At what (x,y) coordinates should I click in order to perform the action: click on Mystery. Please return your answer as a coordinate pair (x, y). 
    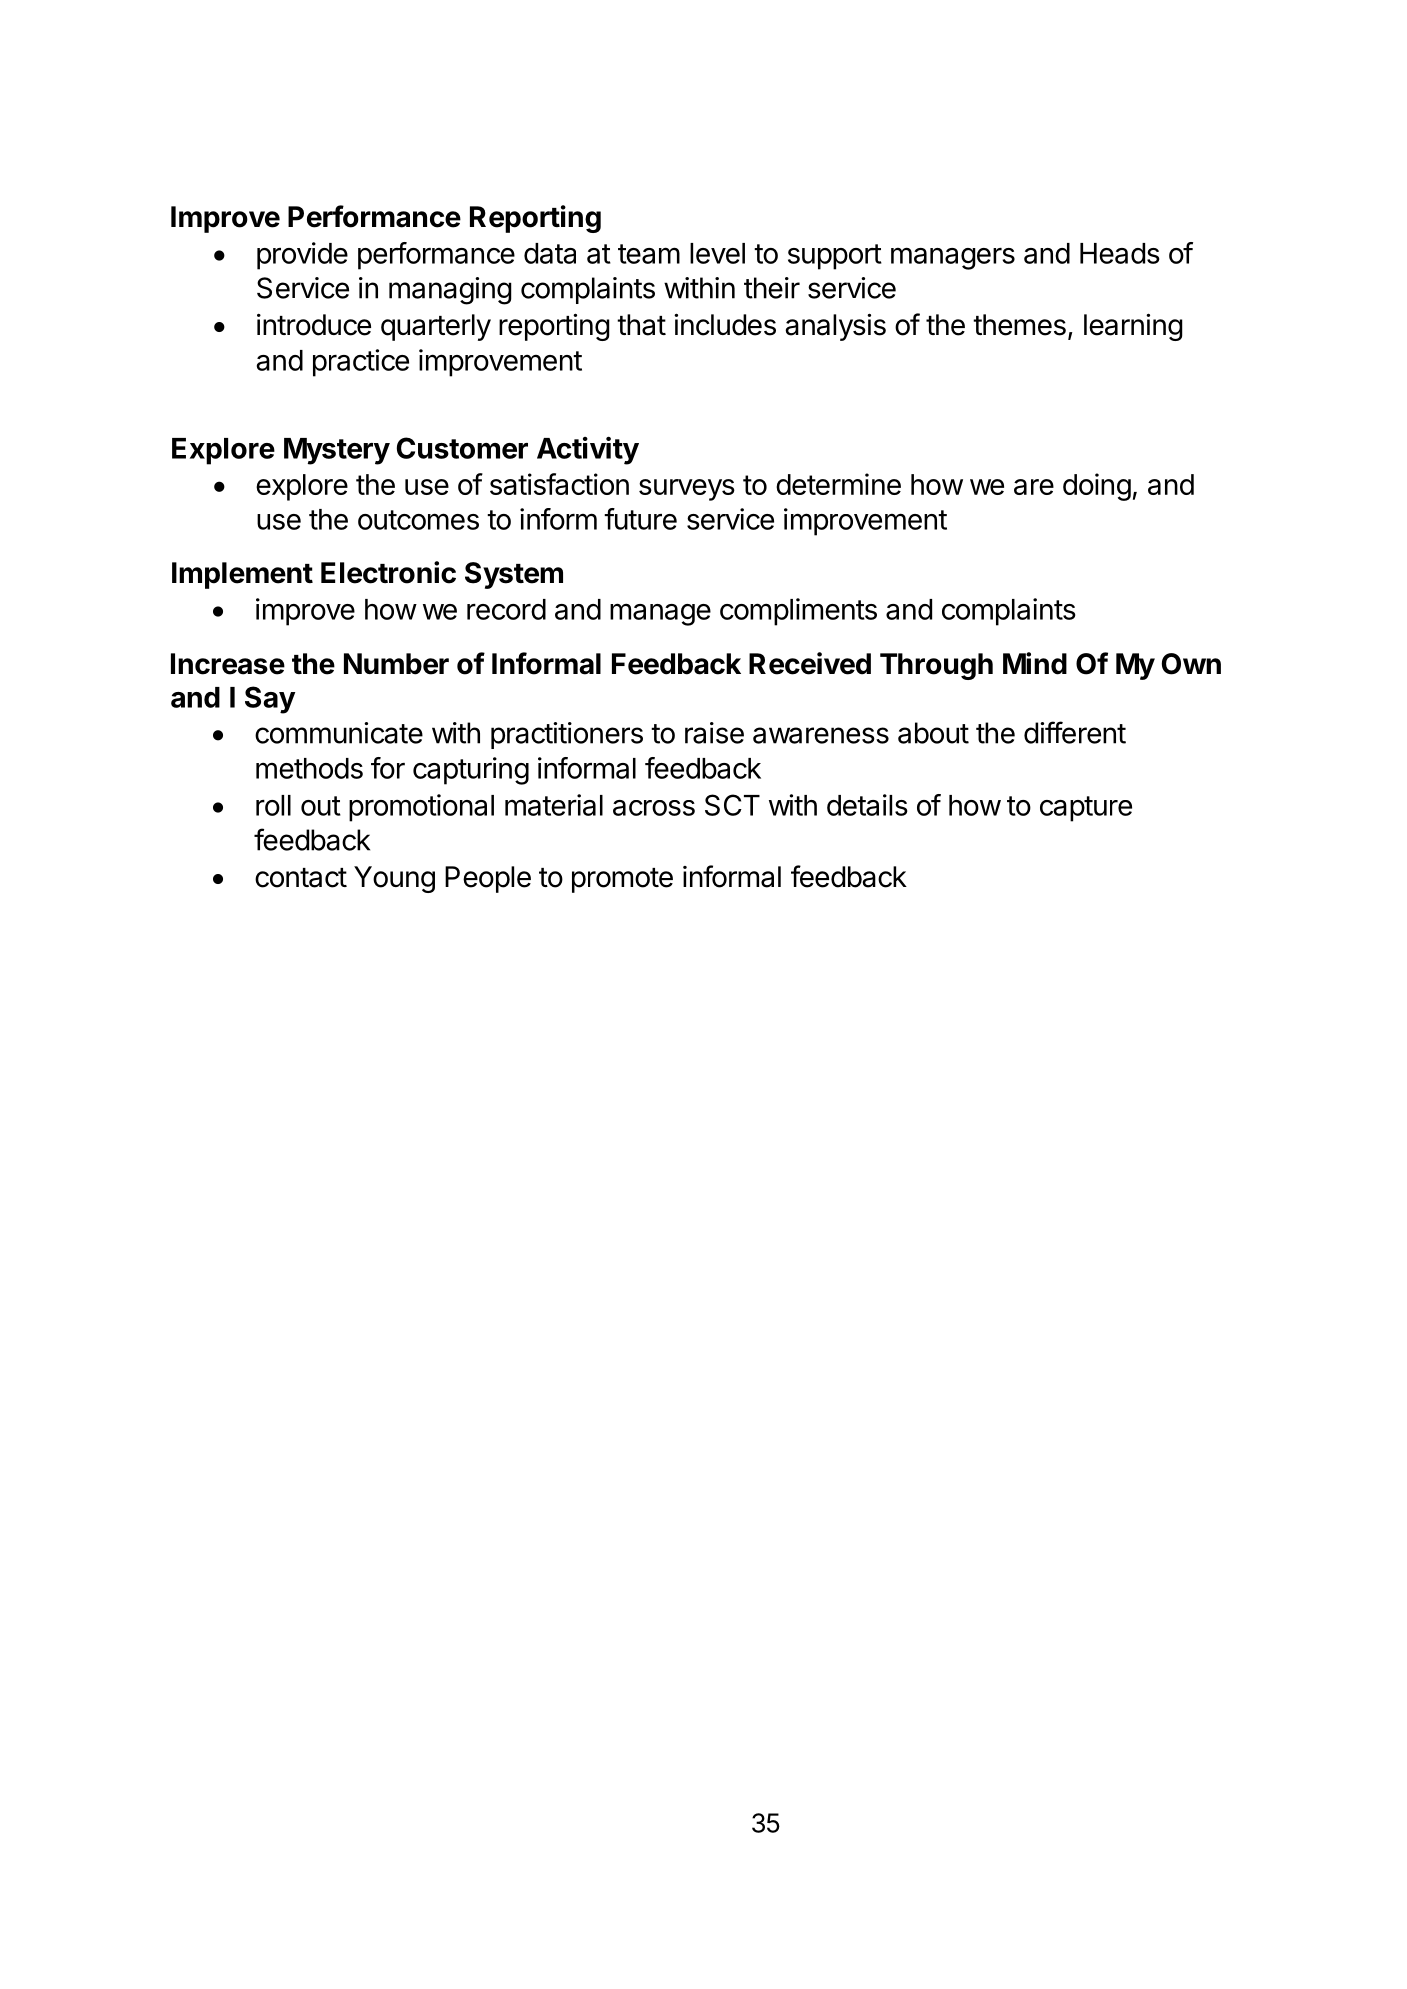
    Looking at the image, I should click on (337, 451).
